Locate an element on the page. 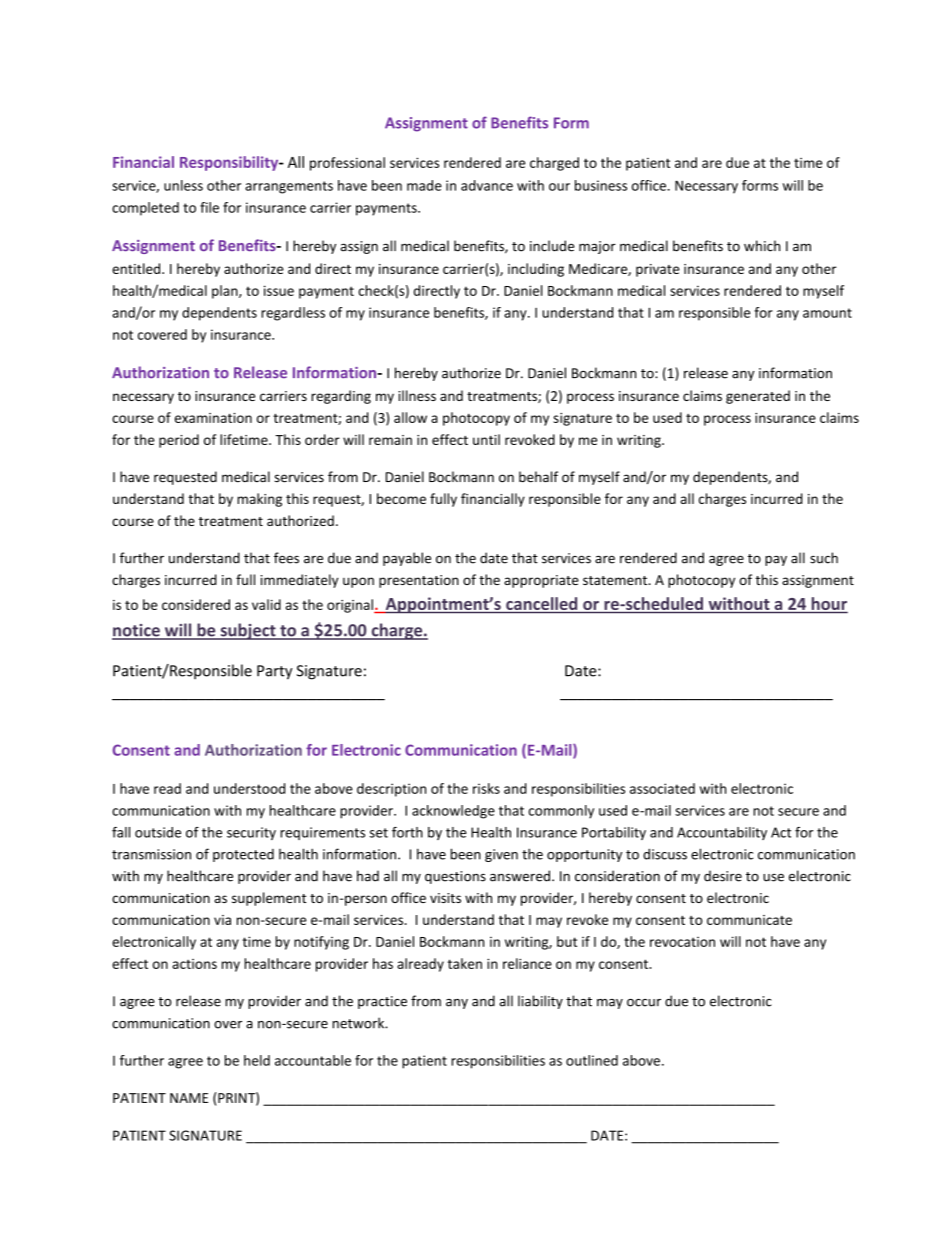 The image size is (952, 1233). NAME is located at coordinates (189, 1098).
